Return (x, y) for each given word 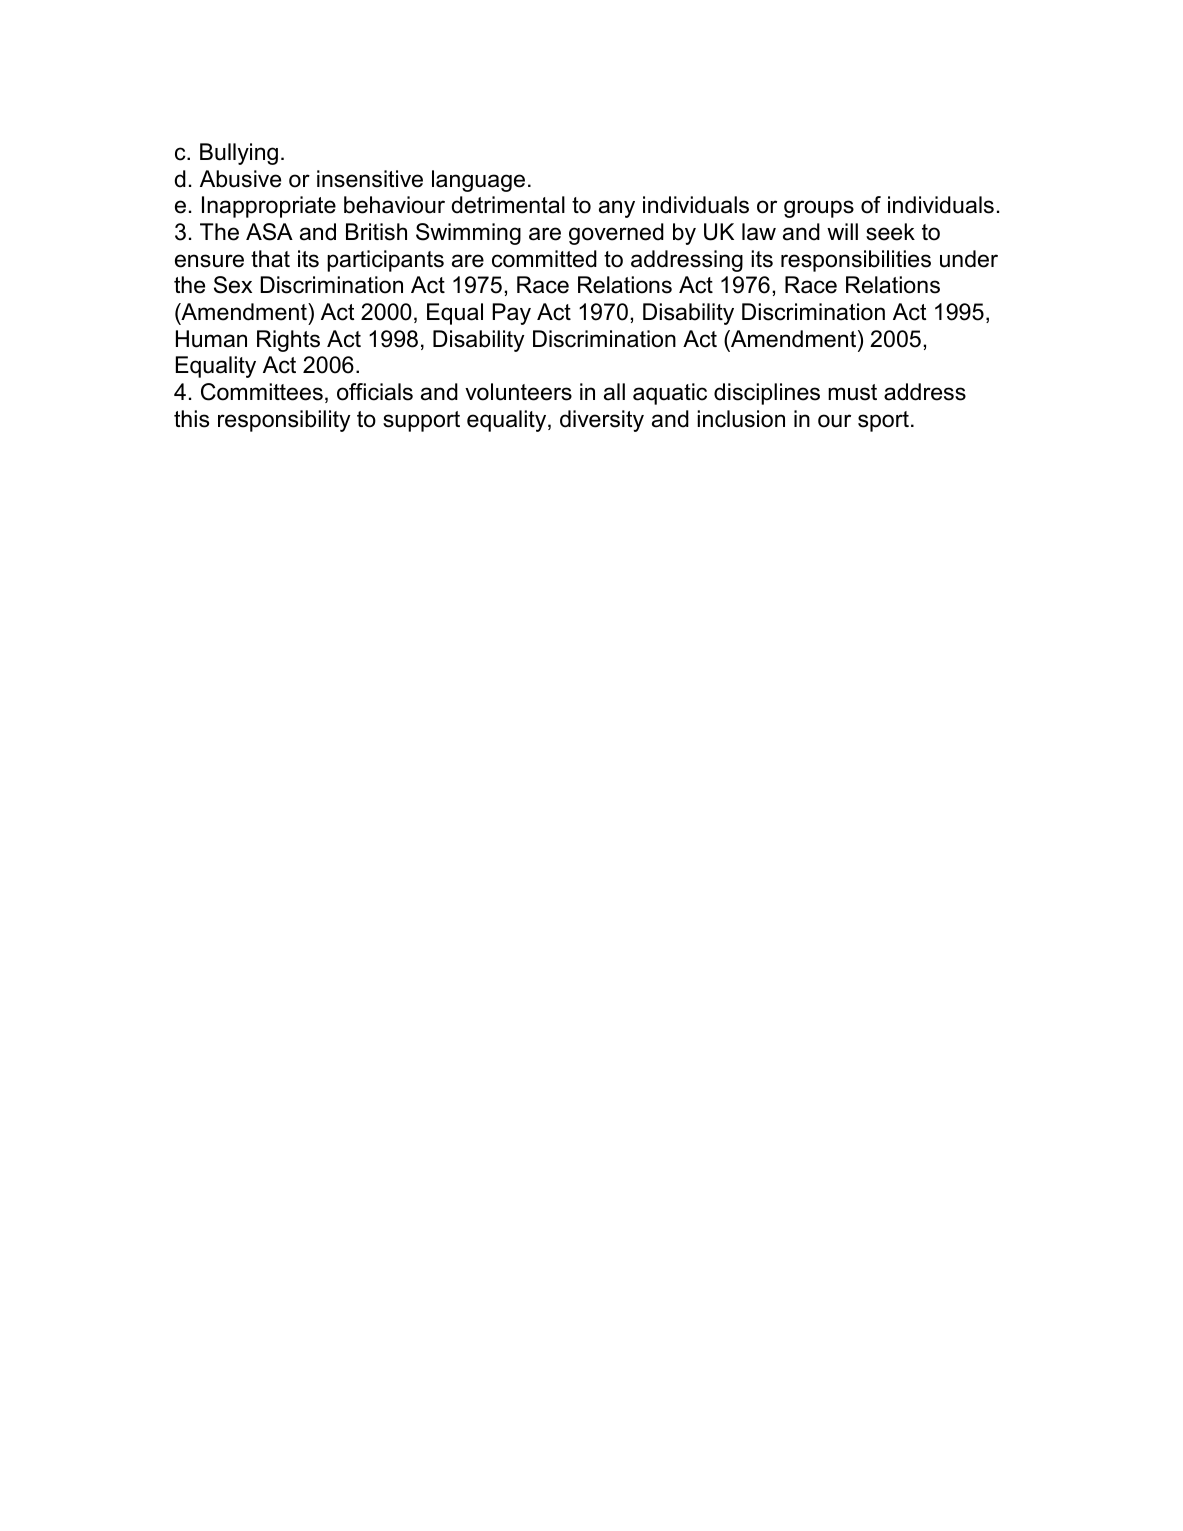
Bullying (239, 154)
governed (616, 234)
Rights (288, 341)
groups (819, 209)
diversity (602, 421)
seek (890, 232)
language (478, 181)
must (852, 392)
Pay (511, 314)
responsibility (284, 421)
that (270, 259)
